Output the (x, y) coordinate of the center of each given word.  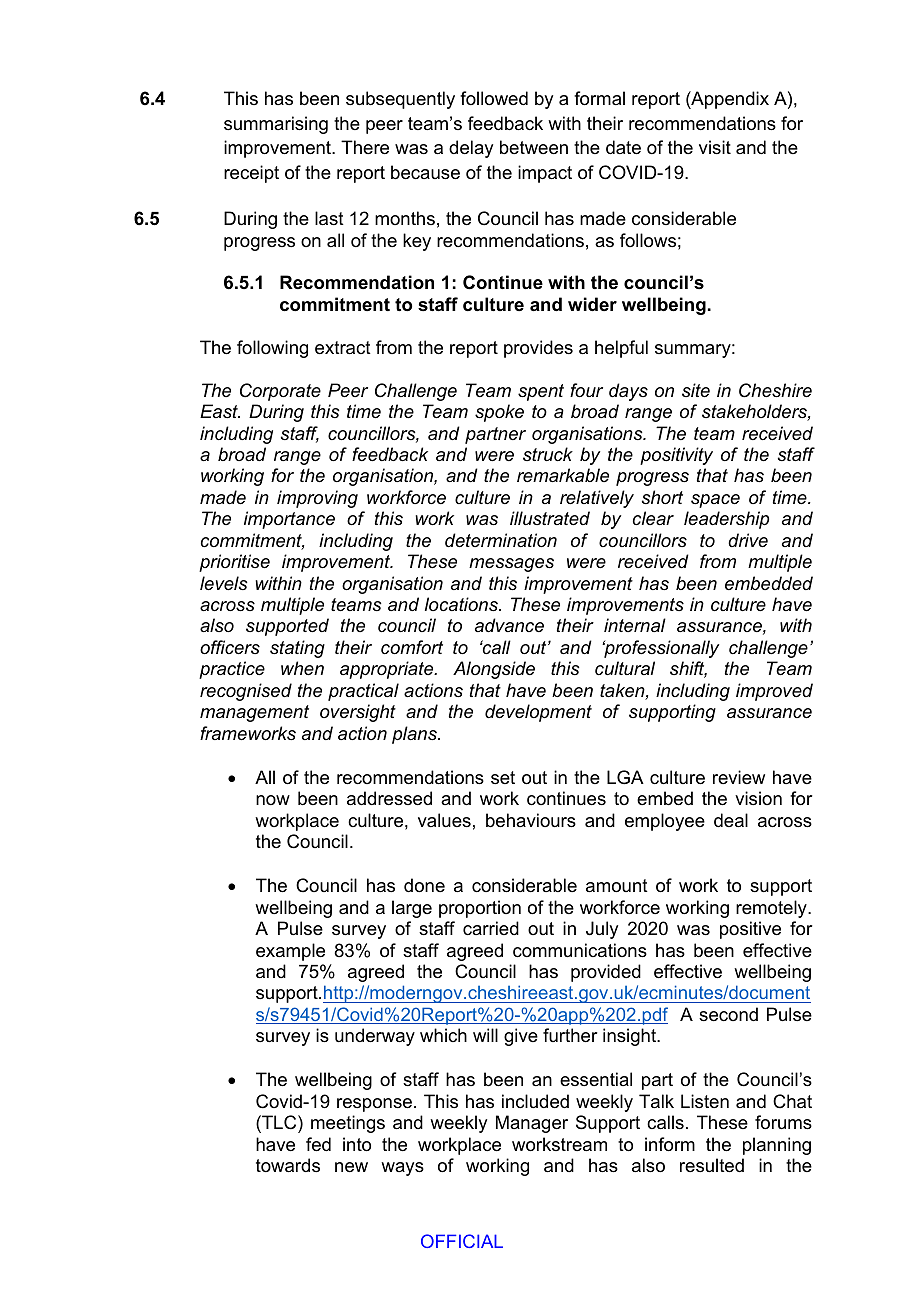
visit (715, 147)
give (521, 1037)
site (696, 390)
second (728, 1014)
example (290, 952)
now (273, 800)
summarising (276, 125)
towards (288, 1165)
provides (538, 349)
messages (511, 565)
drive (748, 540)
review (739, 777)
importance (289, 520)
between (534, 147)
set (503, 777)
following (272, 349)
